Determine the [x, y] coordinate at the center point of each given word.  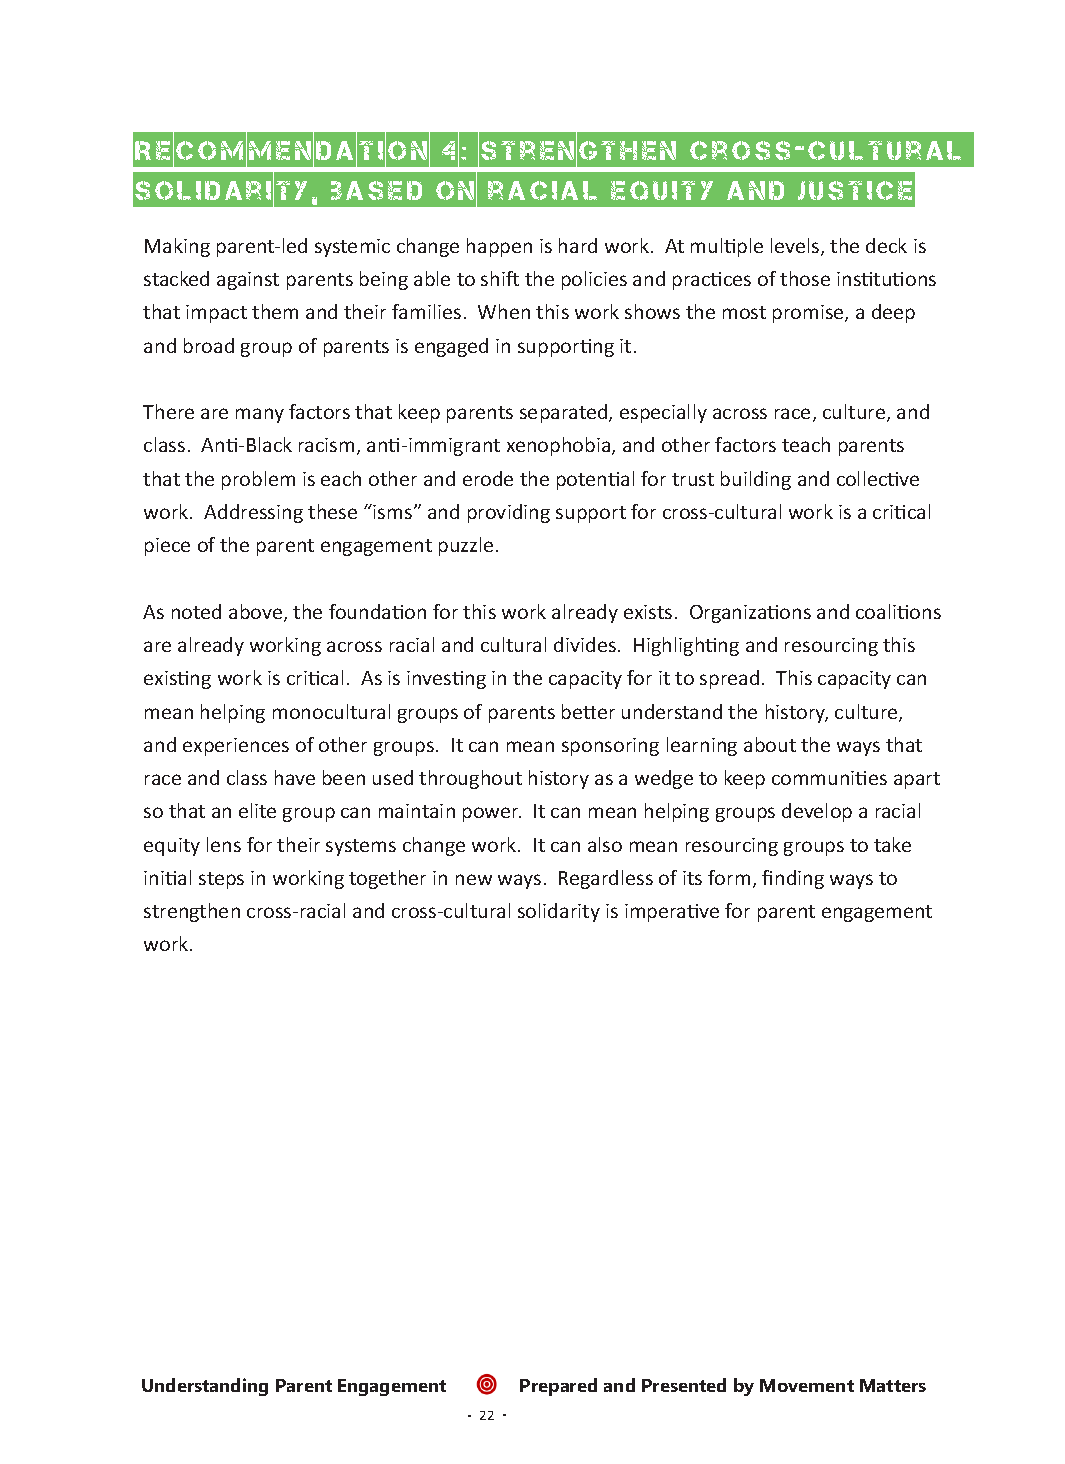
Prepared [558, 1387]
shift [500, 278]
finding [793, 879]
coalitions [898, 611]
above [257, 613]
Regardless [606, 879]
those [805, 278]
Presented [684, 1385]
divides [585, 644]
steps [221, 880]
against [248, 281]
